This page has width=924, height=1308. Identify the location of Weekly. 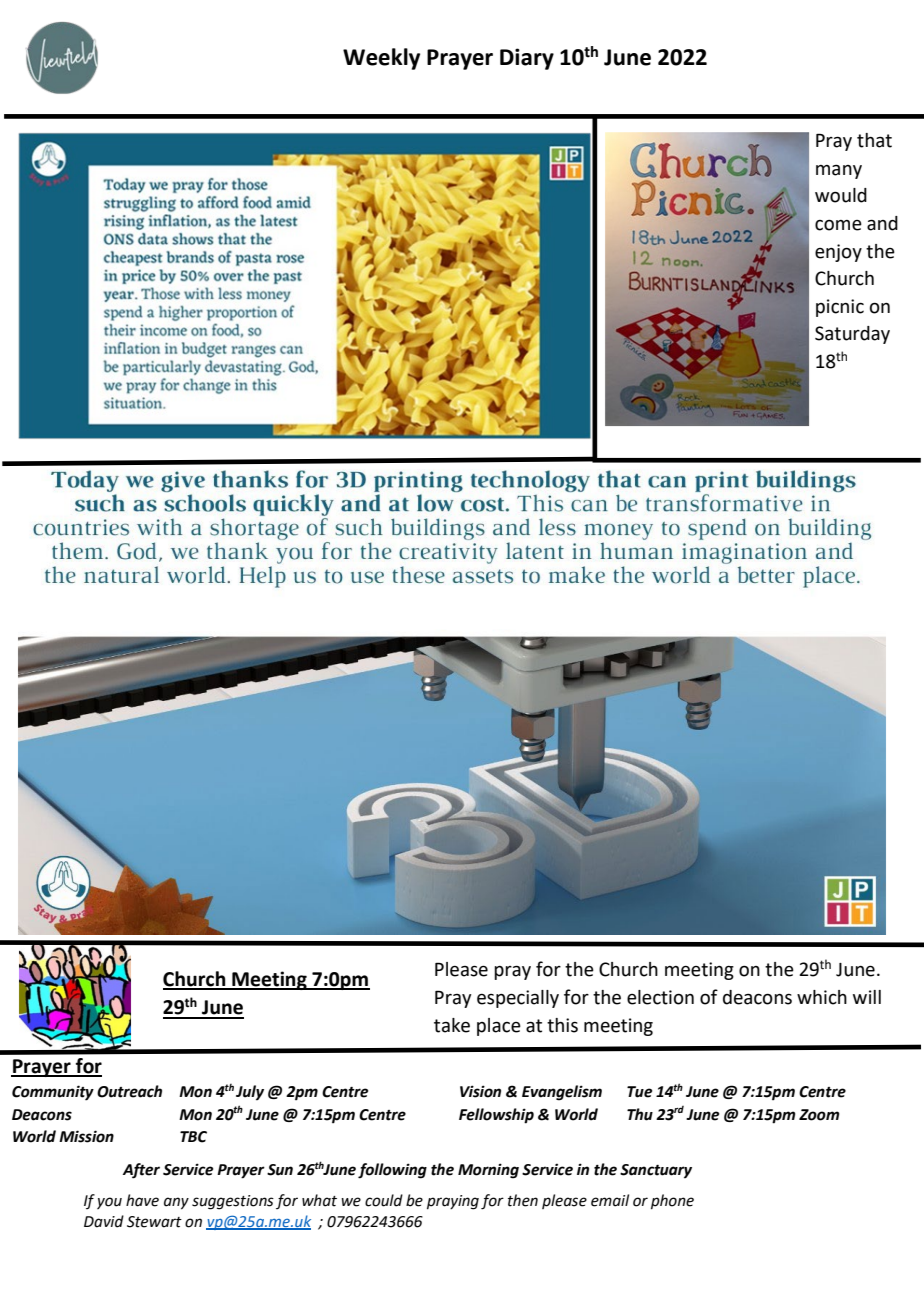
(381, 59).
